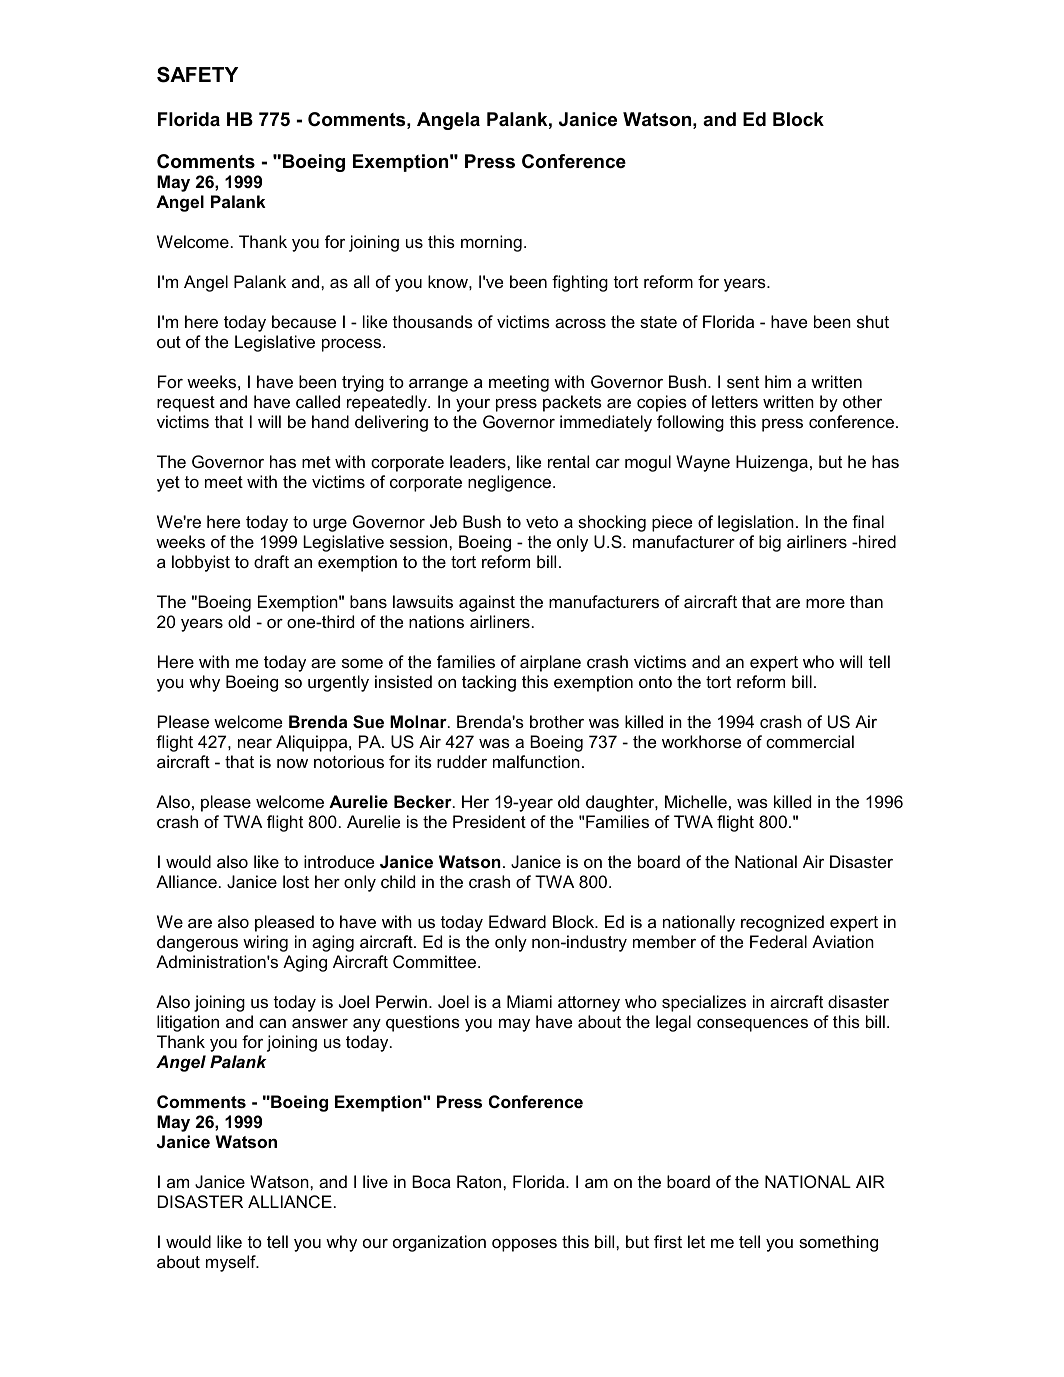 This page has height=1377, width=1064. I want to click on recognized, so click(782, 923).
